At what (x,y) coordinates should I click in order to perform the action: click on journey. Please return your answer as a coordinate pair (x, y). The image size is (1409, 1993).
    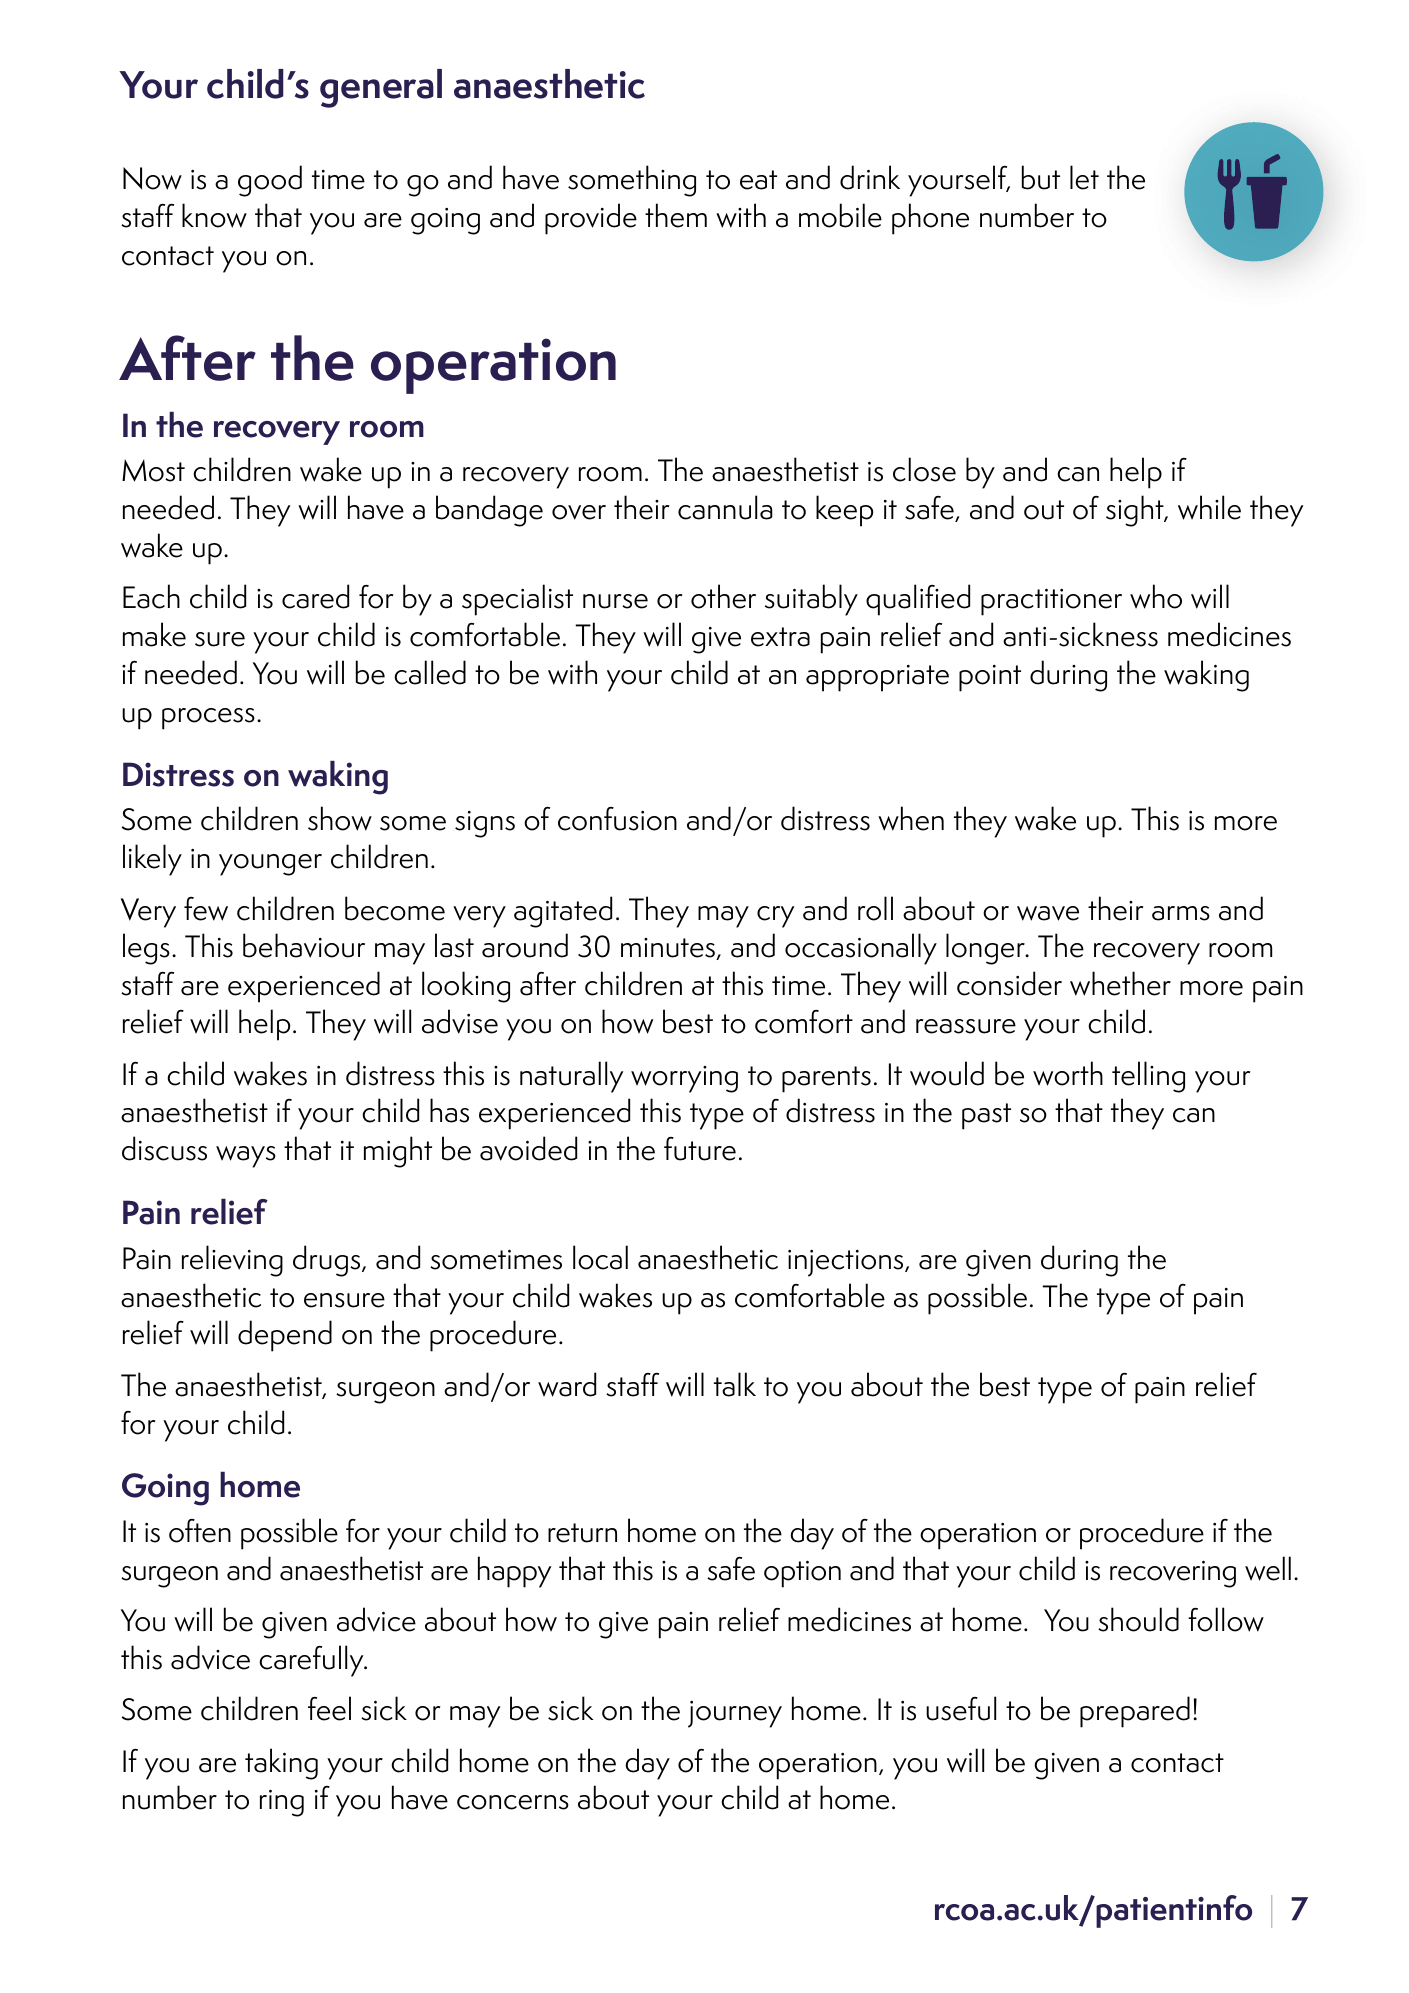
    Looking at the image, I should click on (735, 1714).
